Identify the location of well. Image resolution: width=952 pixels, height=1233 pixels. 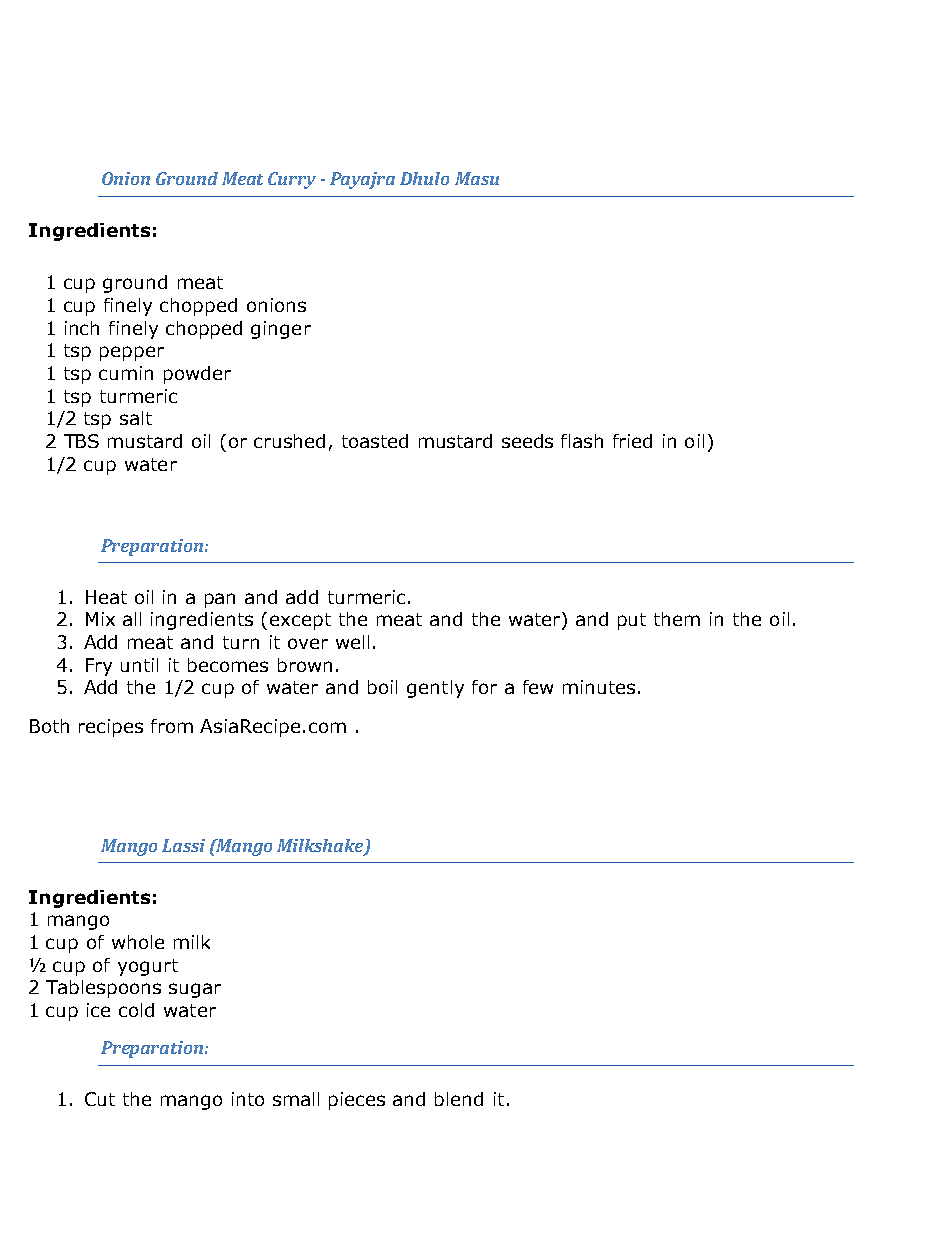
(352, 642).
